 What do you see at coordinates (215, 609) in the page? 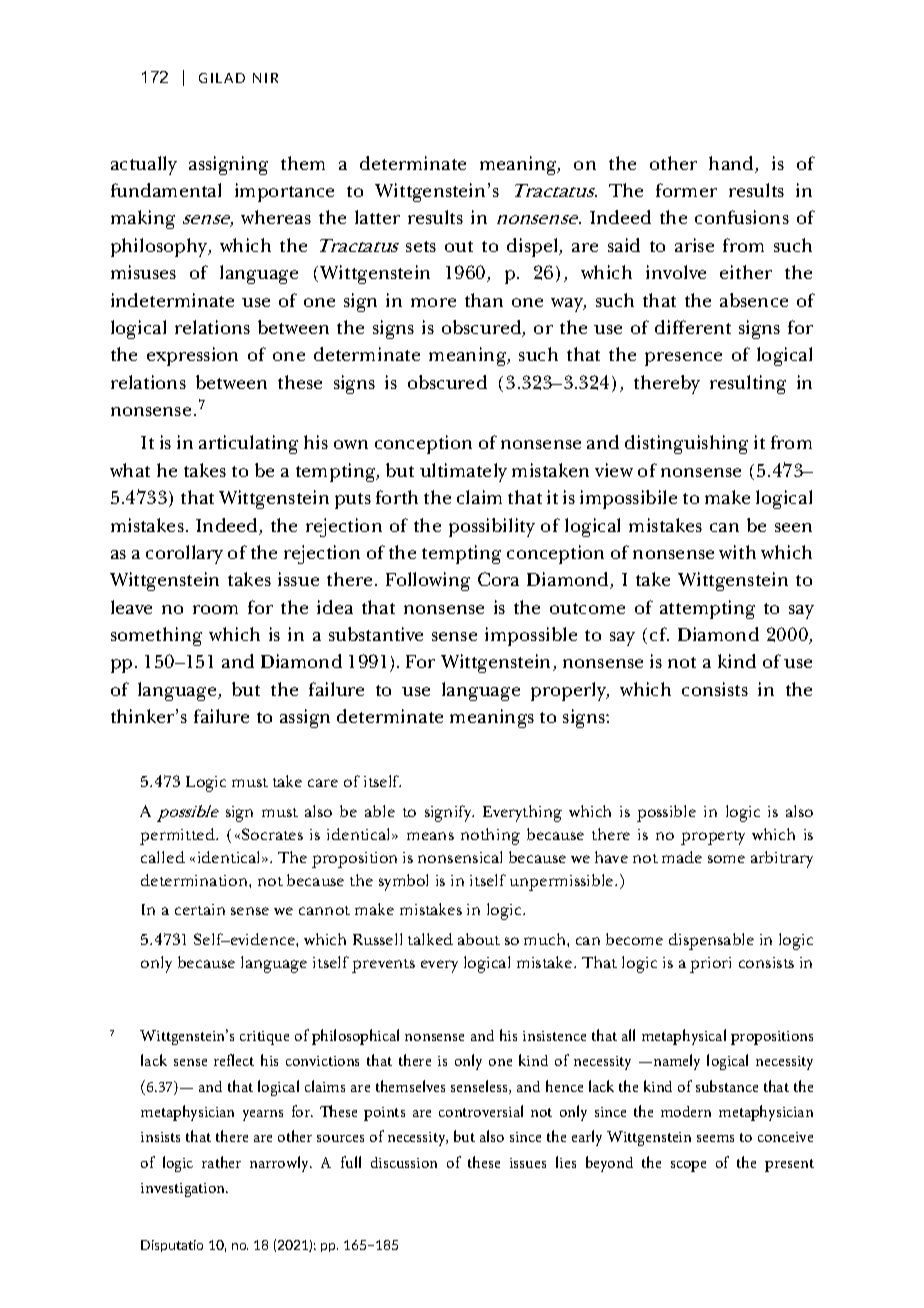
I see `room` at bounding box center [215, 609].
